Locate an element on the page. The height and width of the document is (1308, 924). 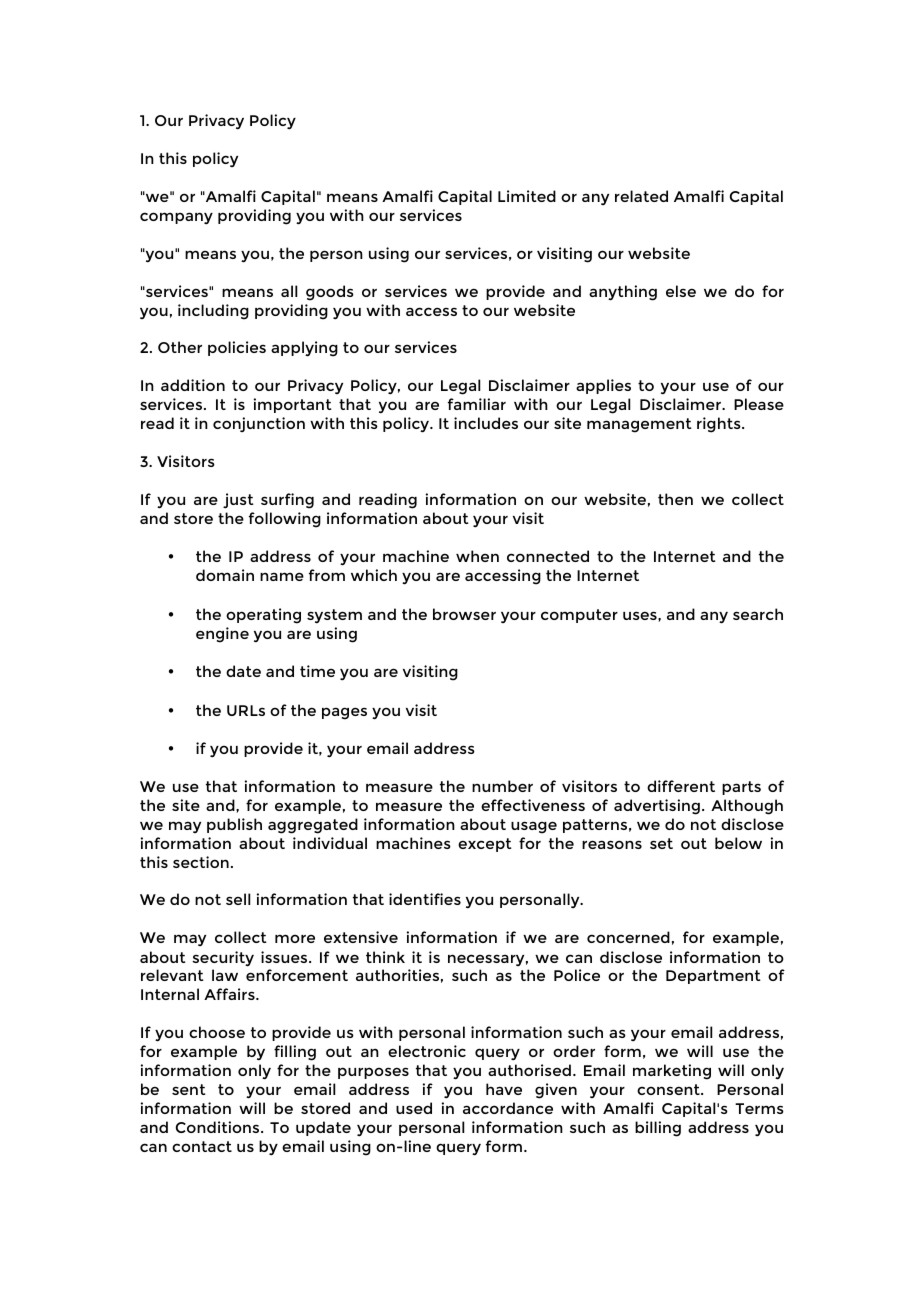
Conditions is located at coordinates (219, 1127).
